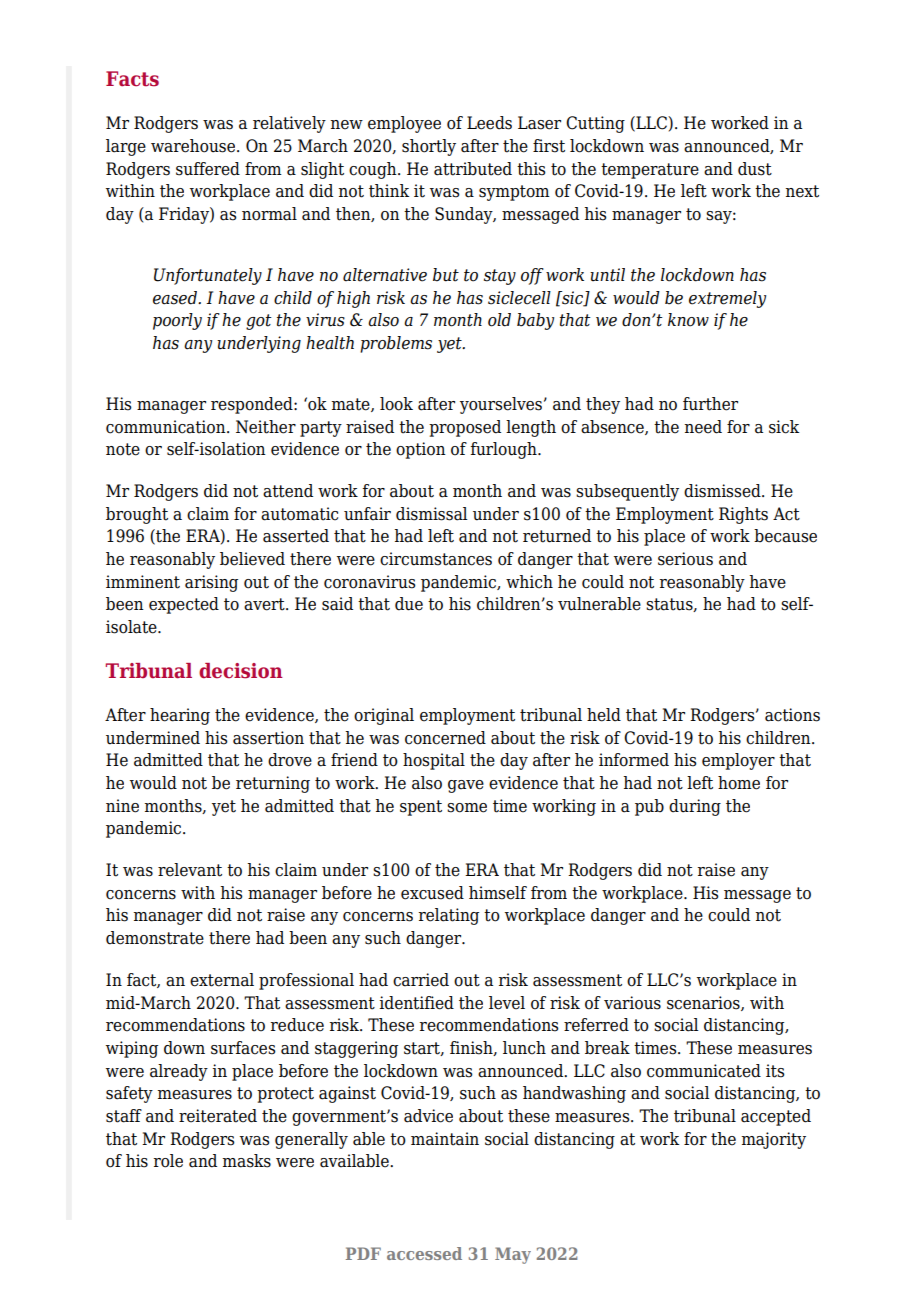  What do you see at coordinates (473, 169) in the screenshot?
I see `attributed` at bounding box center [473, 169].
